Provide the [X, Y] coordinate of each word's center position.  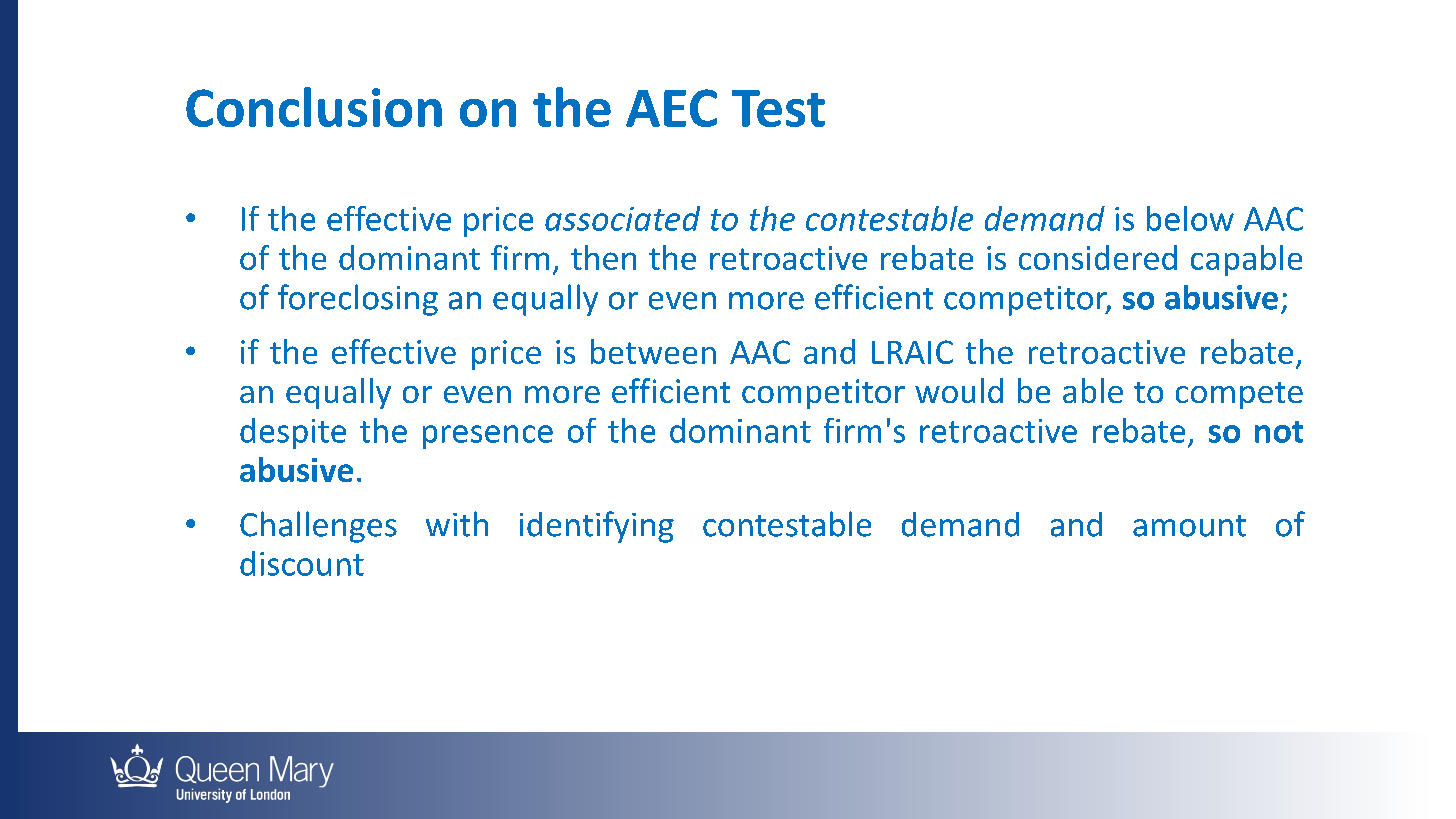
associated [622, 218]
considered [1098, 257]
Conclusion [314, 107]
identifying [597, 527]
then [603, 257]
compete [1239, 395]
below [1190, 218]
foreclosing [358, 300]
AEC [671, 108]
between [653, 351]
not [1279, 432]
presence [488, 437]
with [457, 524]
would [959, 390]
